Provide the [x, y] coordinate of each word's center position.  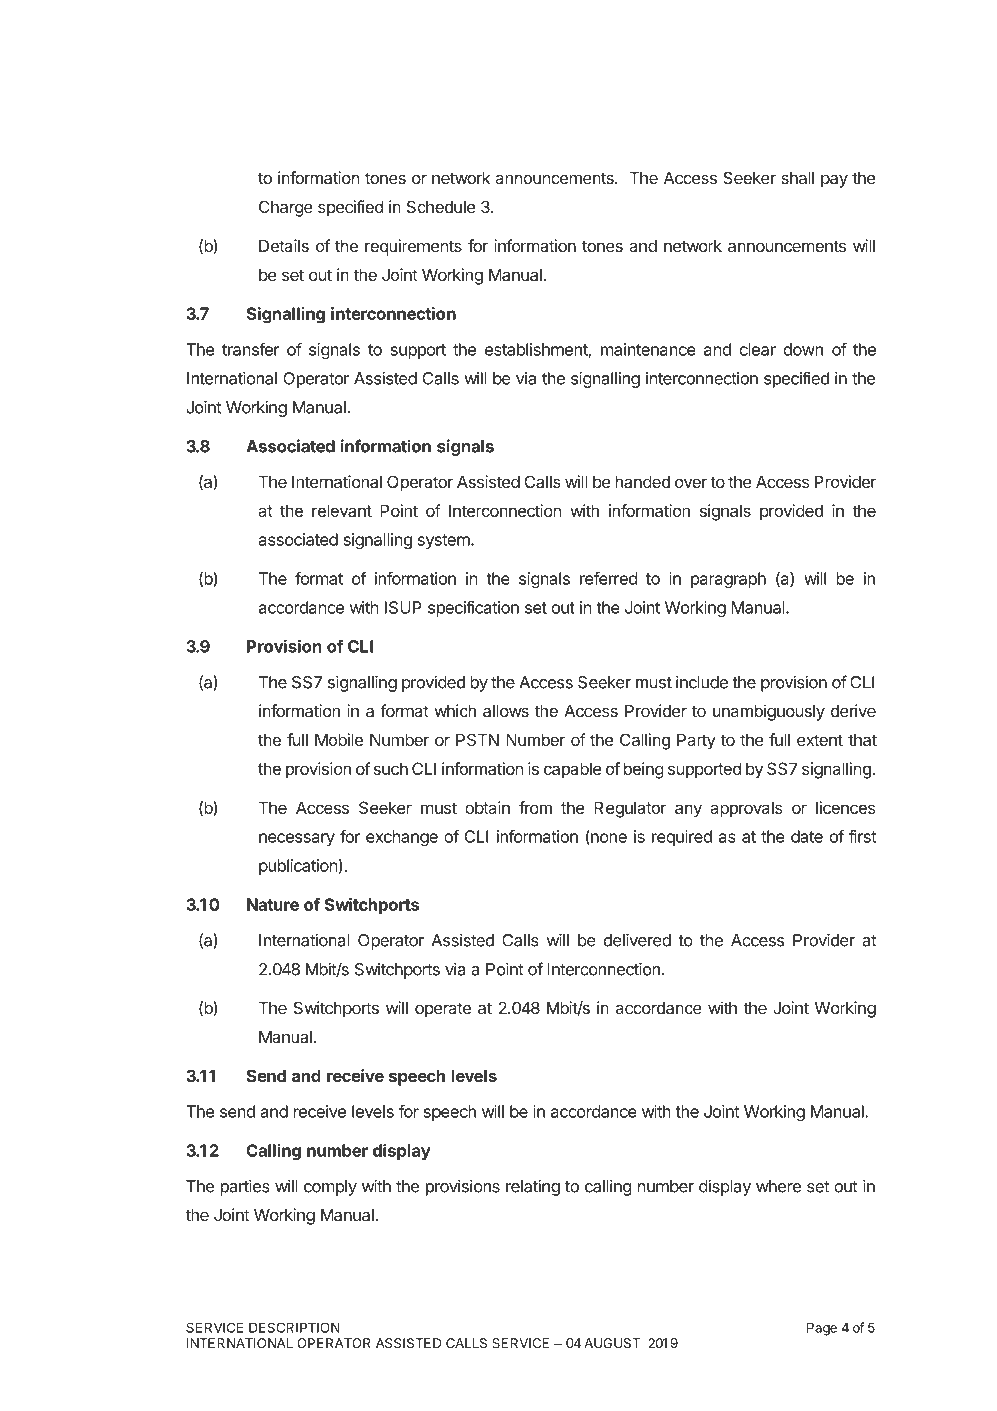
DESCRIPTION [294, 1327]
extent [820, 740]
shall [797, 178]
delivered [637, 940]
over [691, 483]
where [778, 1186]
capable [572, 770]
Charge [286, 208]
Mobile [339, 739]
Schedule [441, 206]
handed [642, 481]
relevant [342, 510]
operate [443, 1010]
